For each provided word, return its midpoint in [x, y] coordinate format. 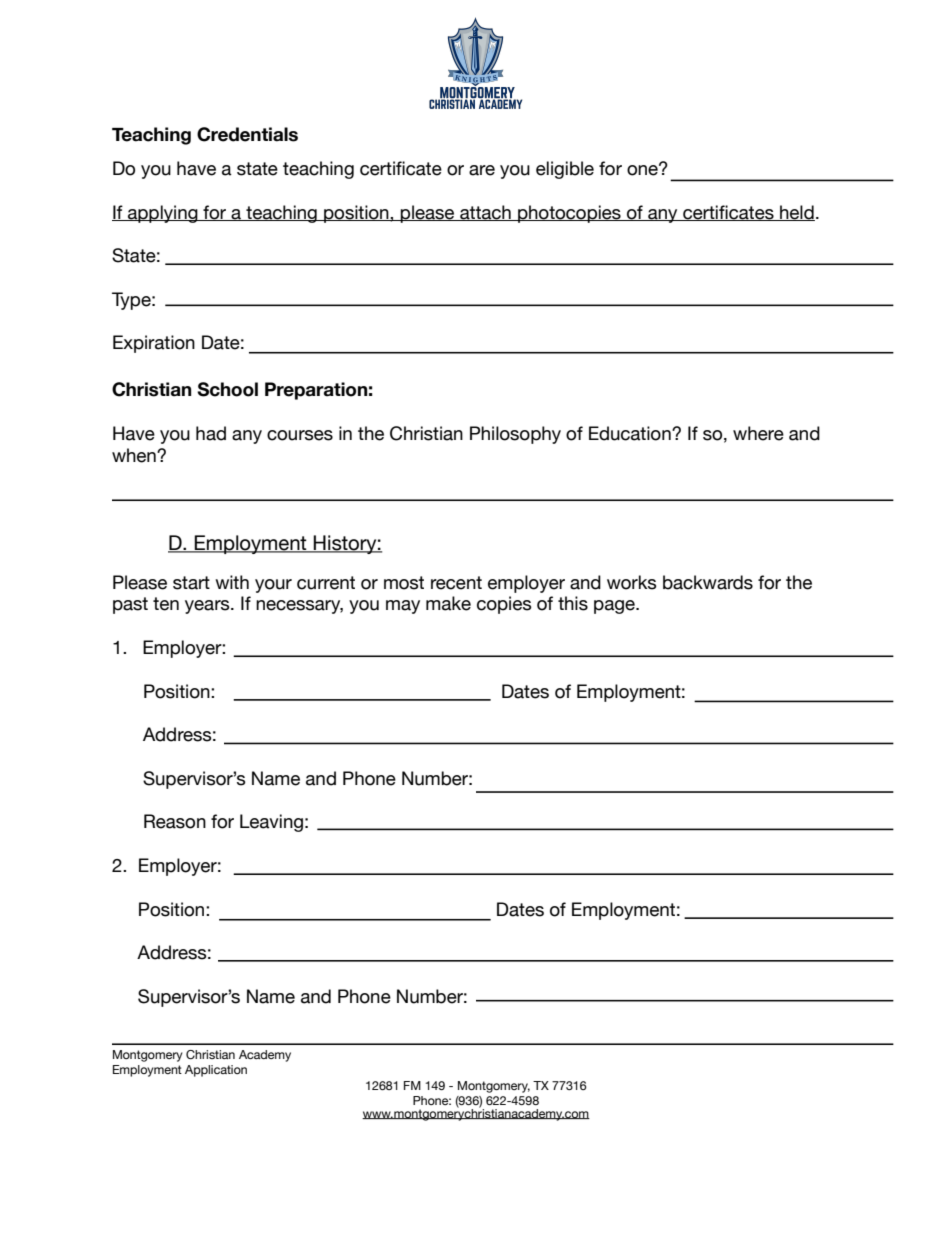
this [573, 603]
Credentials [247, 134]
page [615, 607]
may [403, 607]
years [208, 607]
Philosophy [515, 435]
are [482, 170]
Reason [175, 821]
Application [216, 1071]
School [227, 389]
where [758, 433]
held [796, 213]
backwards [708, 582]
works [632, 582]
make [448, 603]
